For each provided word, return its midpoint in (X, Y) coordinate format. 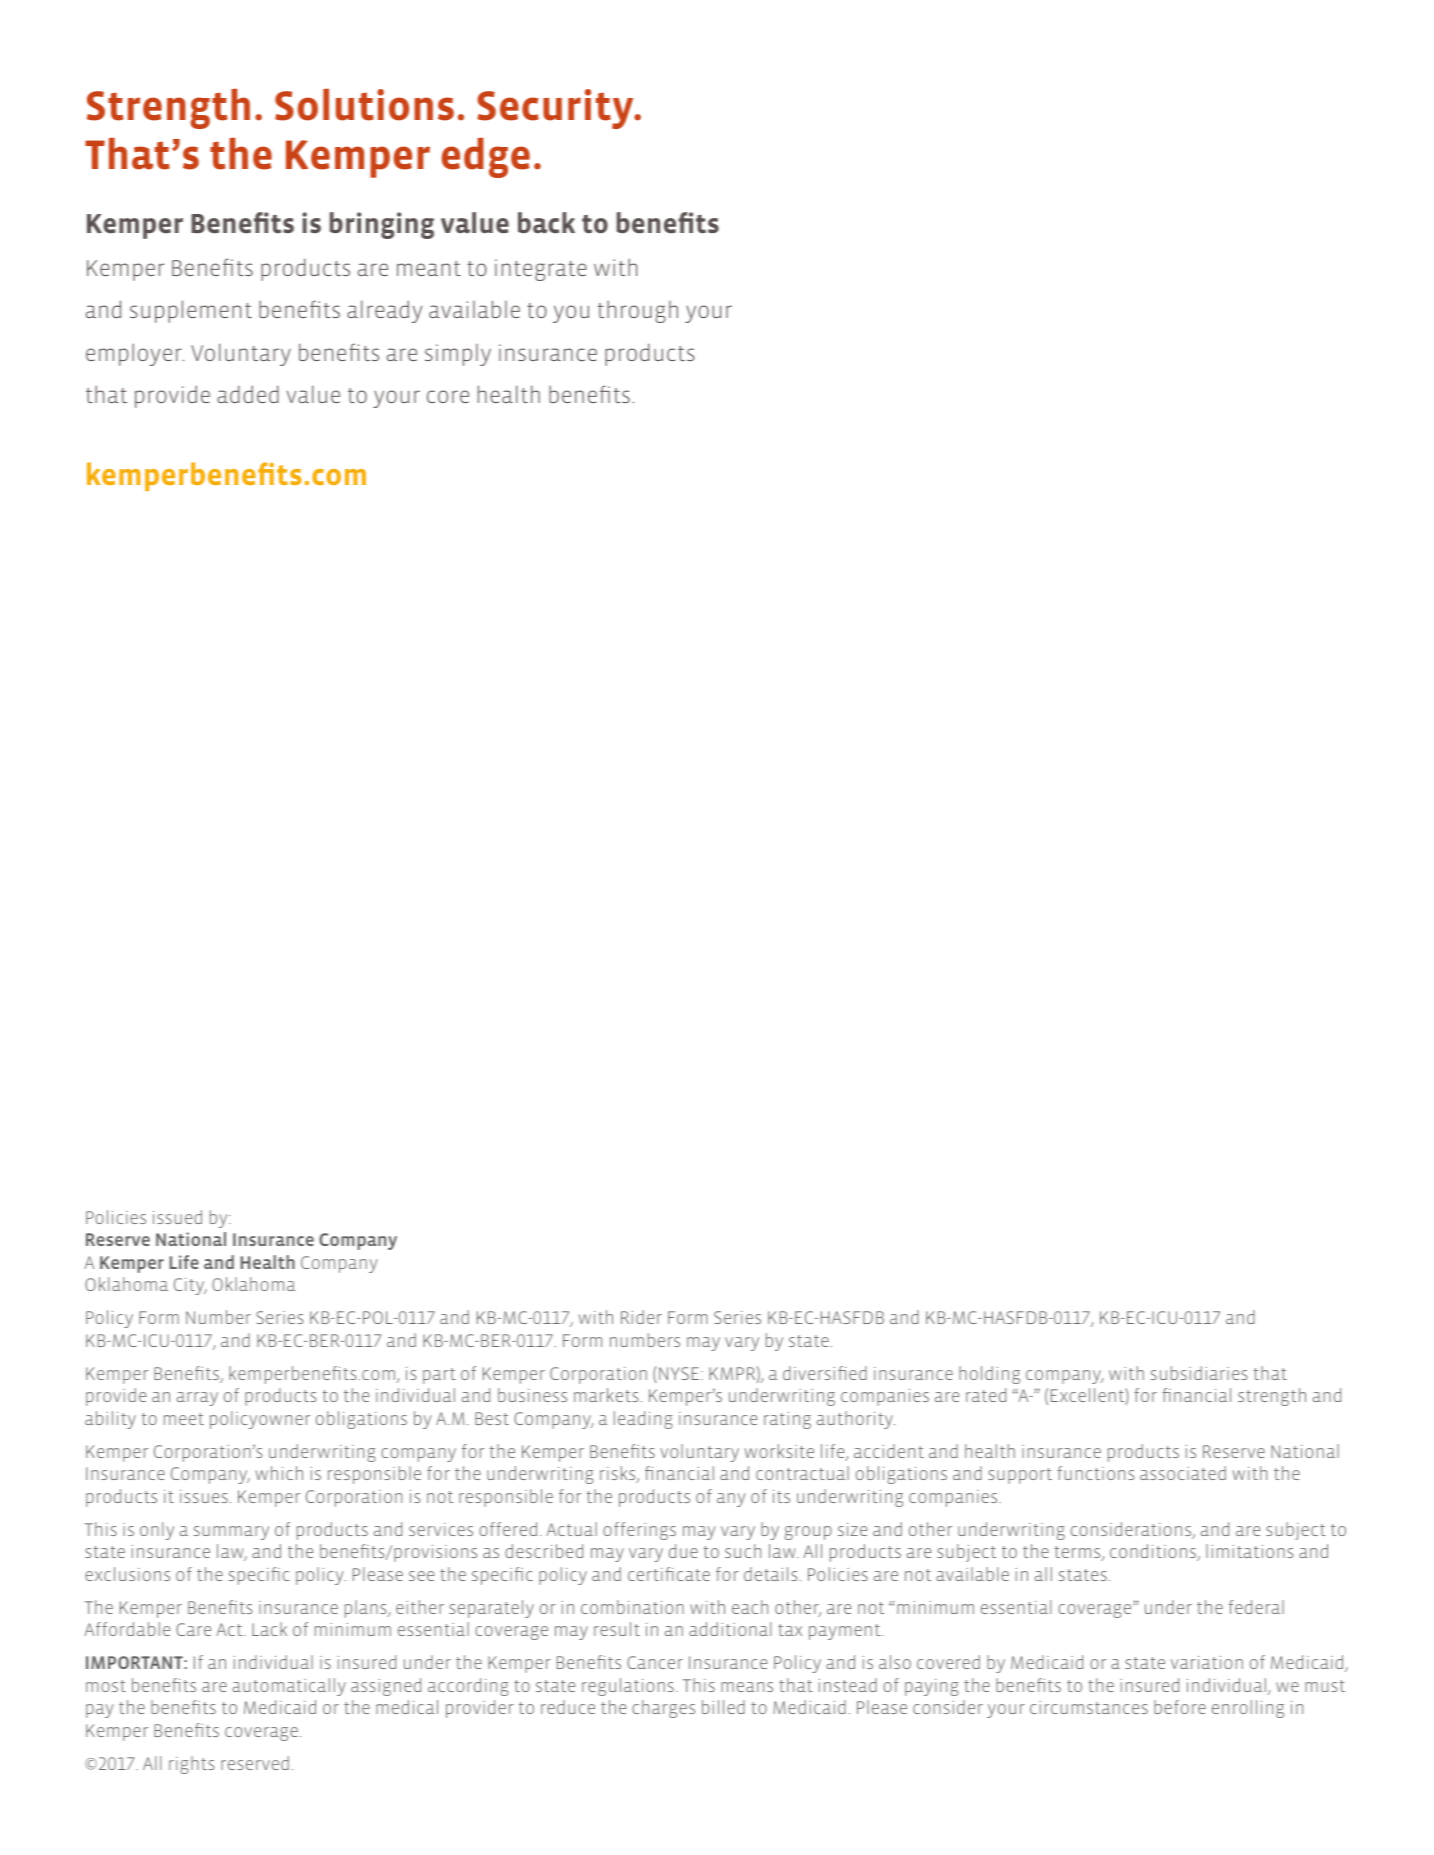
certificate (669, 1574)
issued (177, 1217)
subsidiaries (1199, 1373)
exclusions (127, 1574)
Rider (641, 1317)
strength (1272, 1397)
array (197, 1399)
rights (192, 1765)
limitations (1250, 1551)
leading (643, 1420)
